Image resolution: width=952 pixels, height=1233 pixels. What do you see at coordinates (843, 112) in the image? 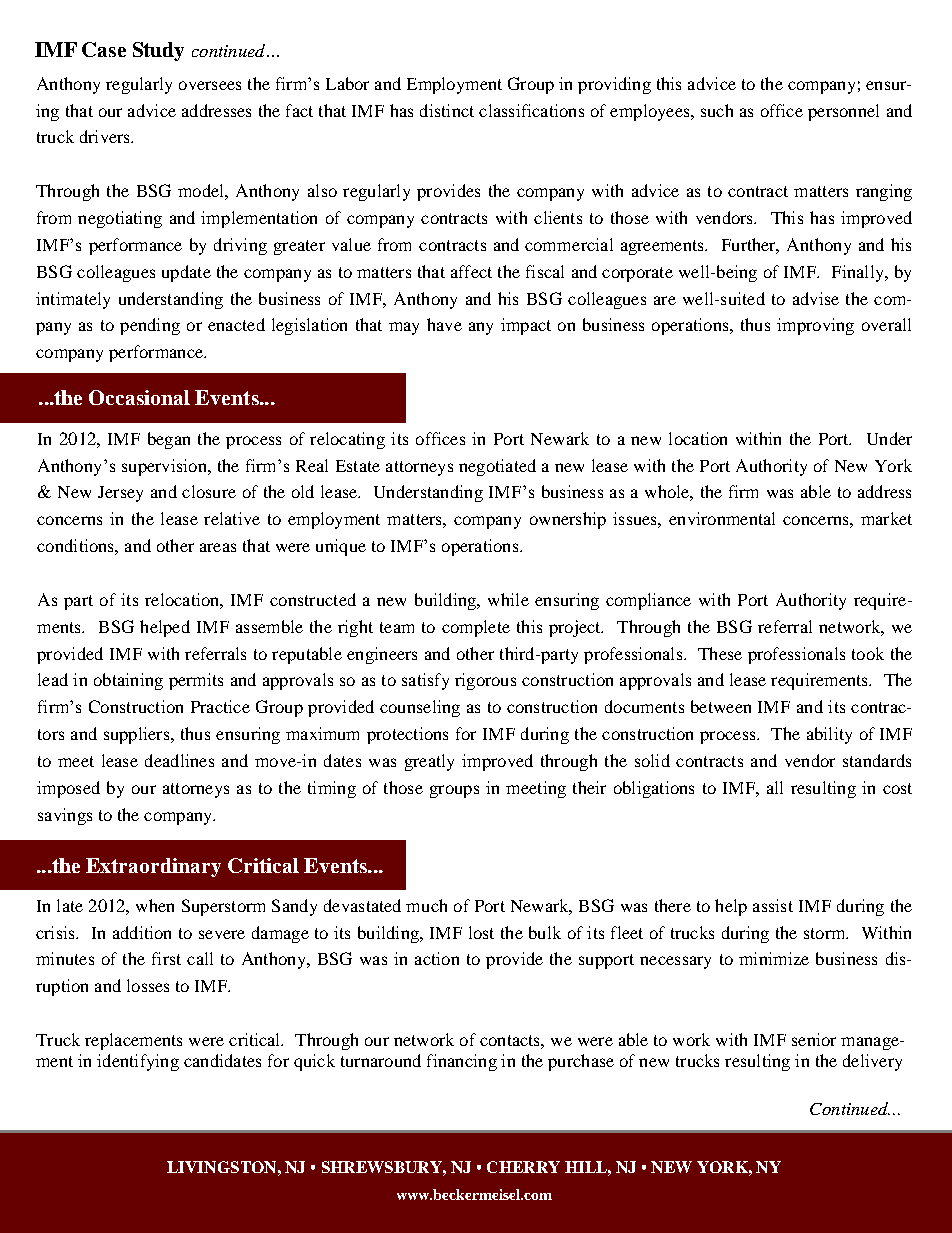
I see `personnel` at bounding box center [843, 112].
